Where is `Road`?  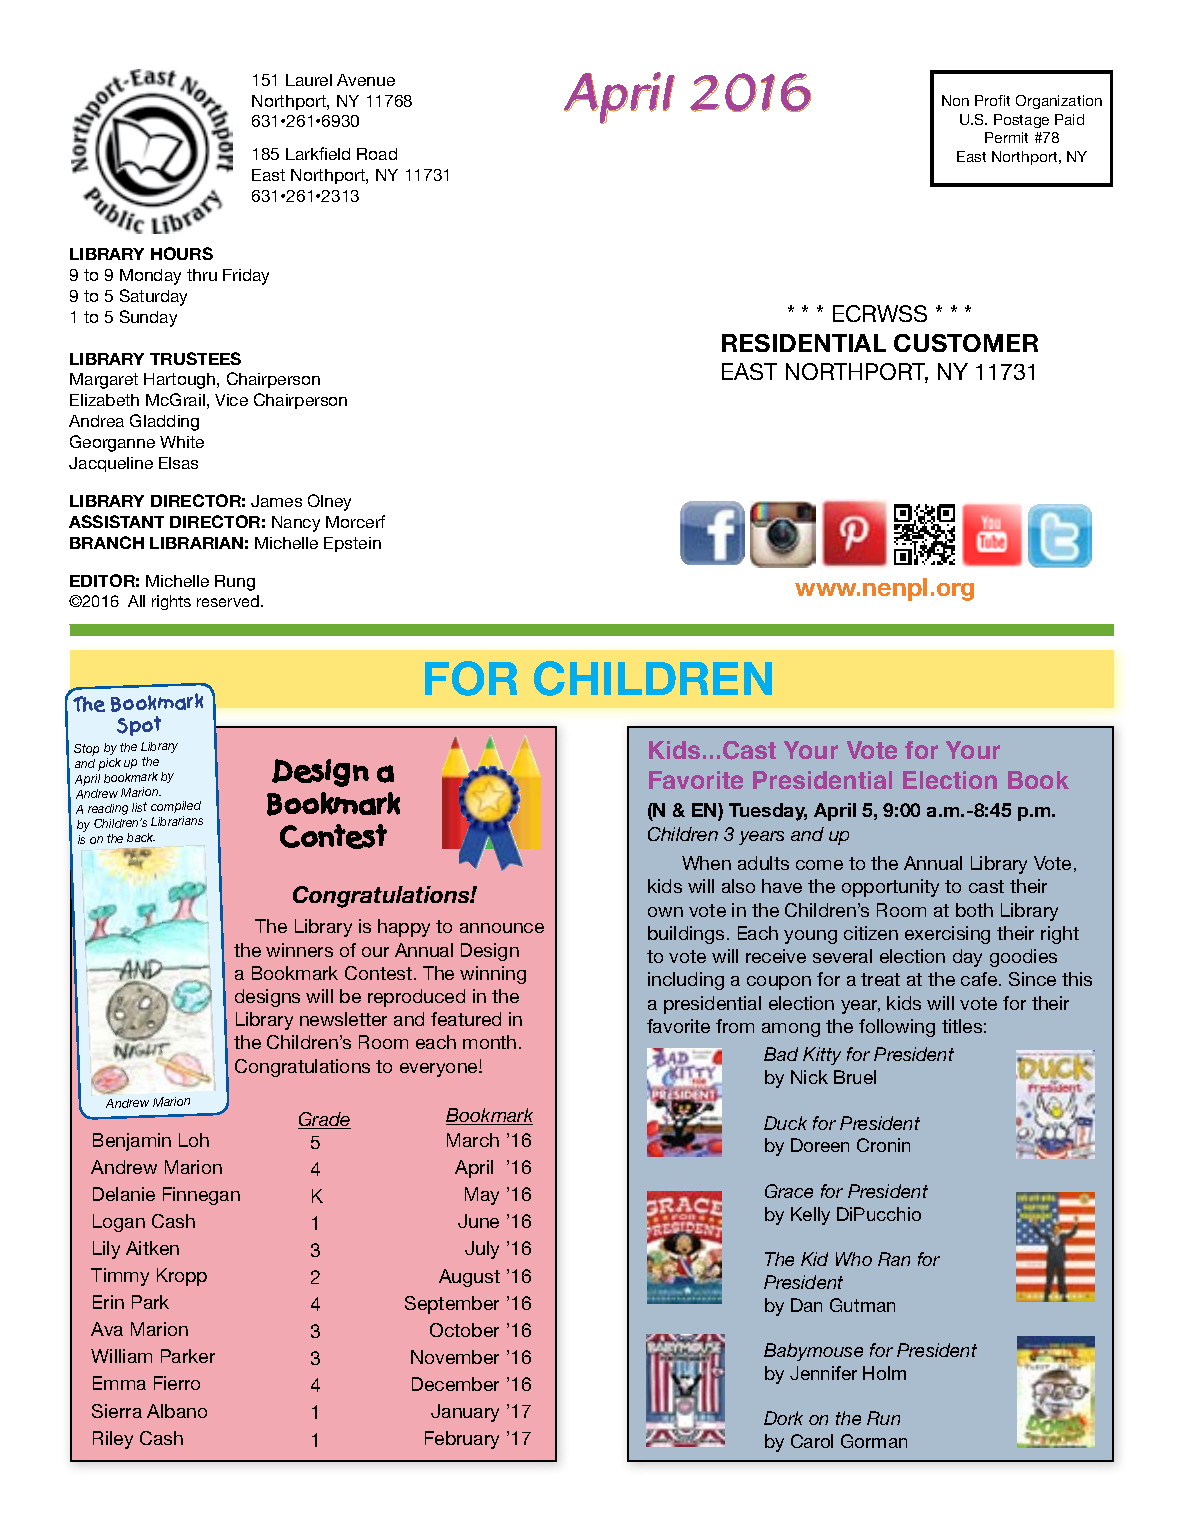
Road is located at coordinates (377, 154).
